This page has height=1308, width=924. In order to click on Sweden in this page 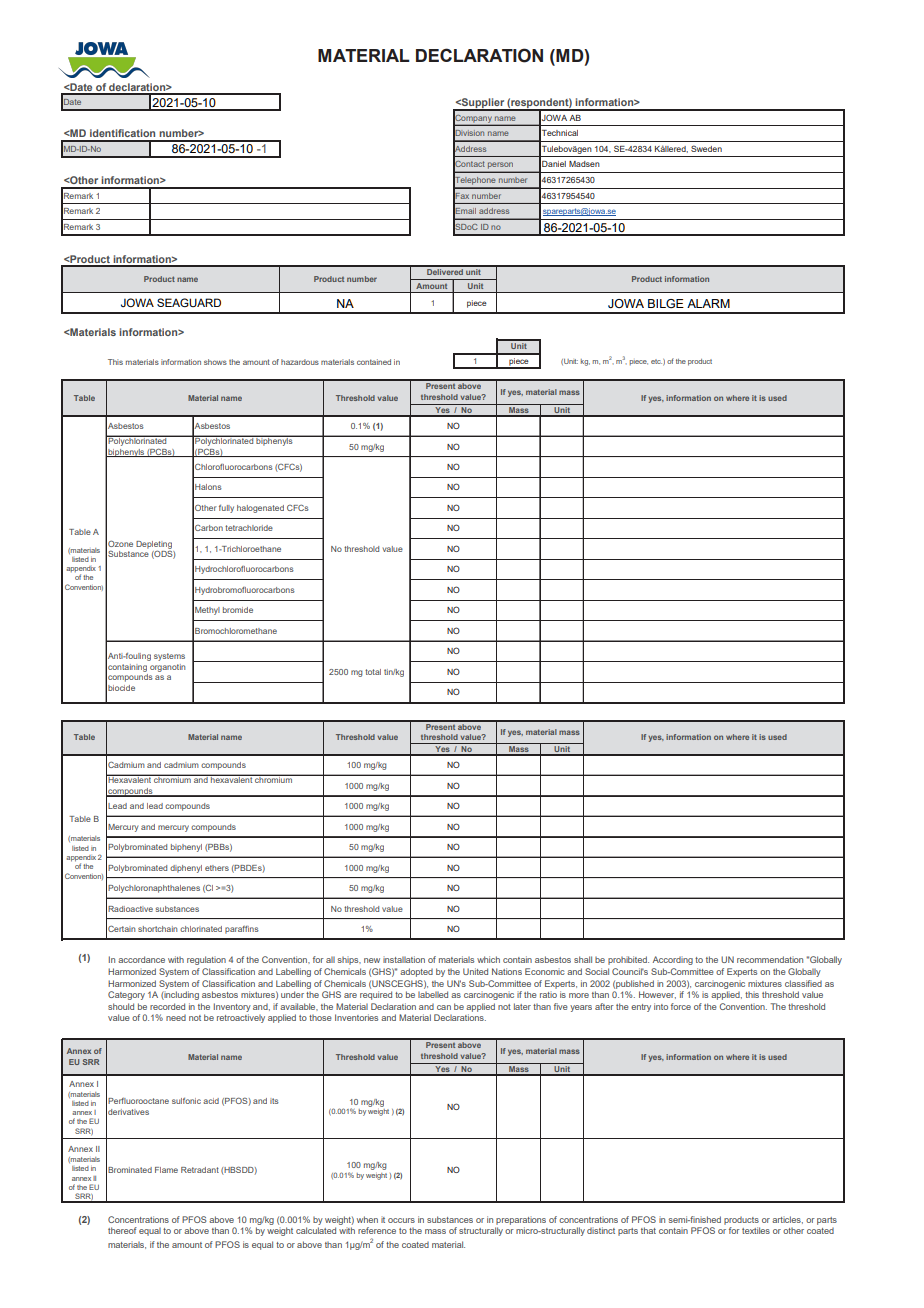, I will do `click(706, 148)`.
